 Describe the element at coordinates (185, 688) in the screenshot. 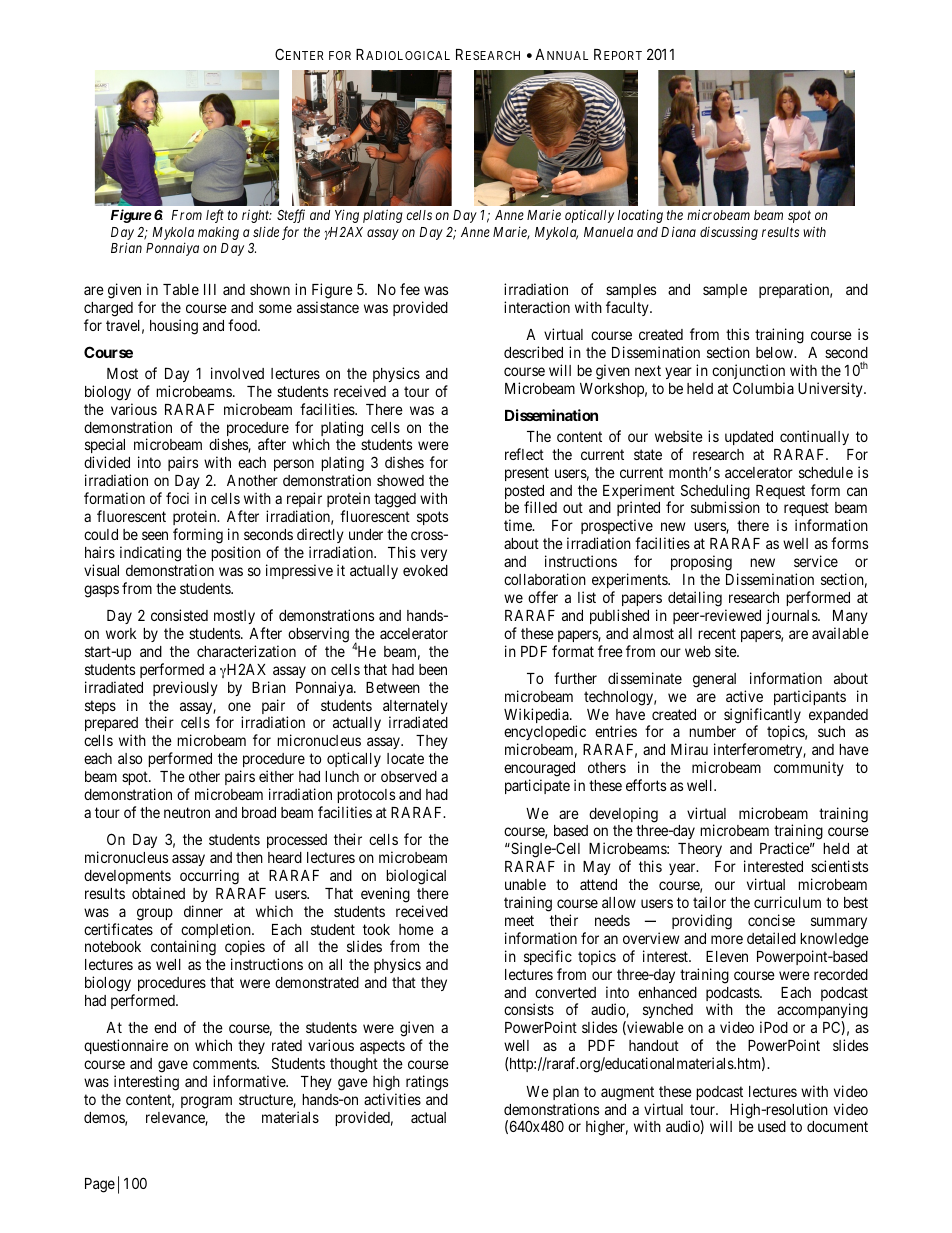

I see `previously` at that location.
